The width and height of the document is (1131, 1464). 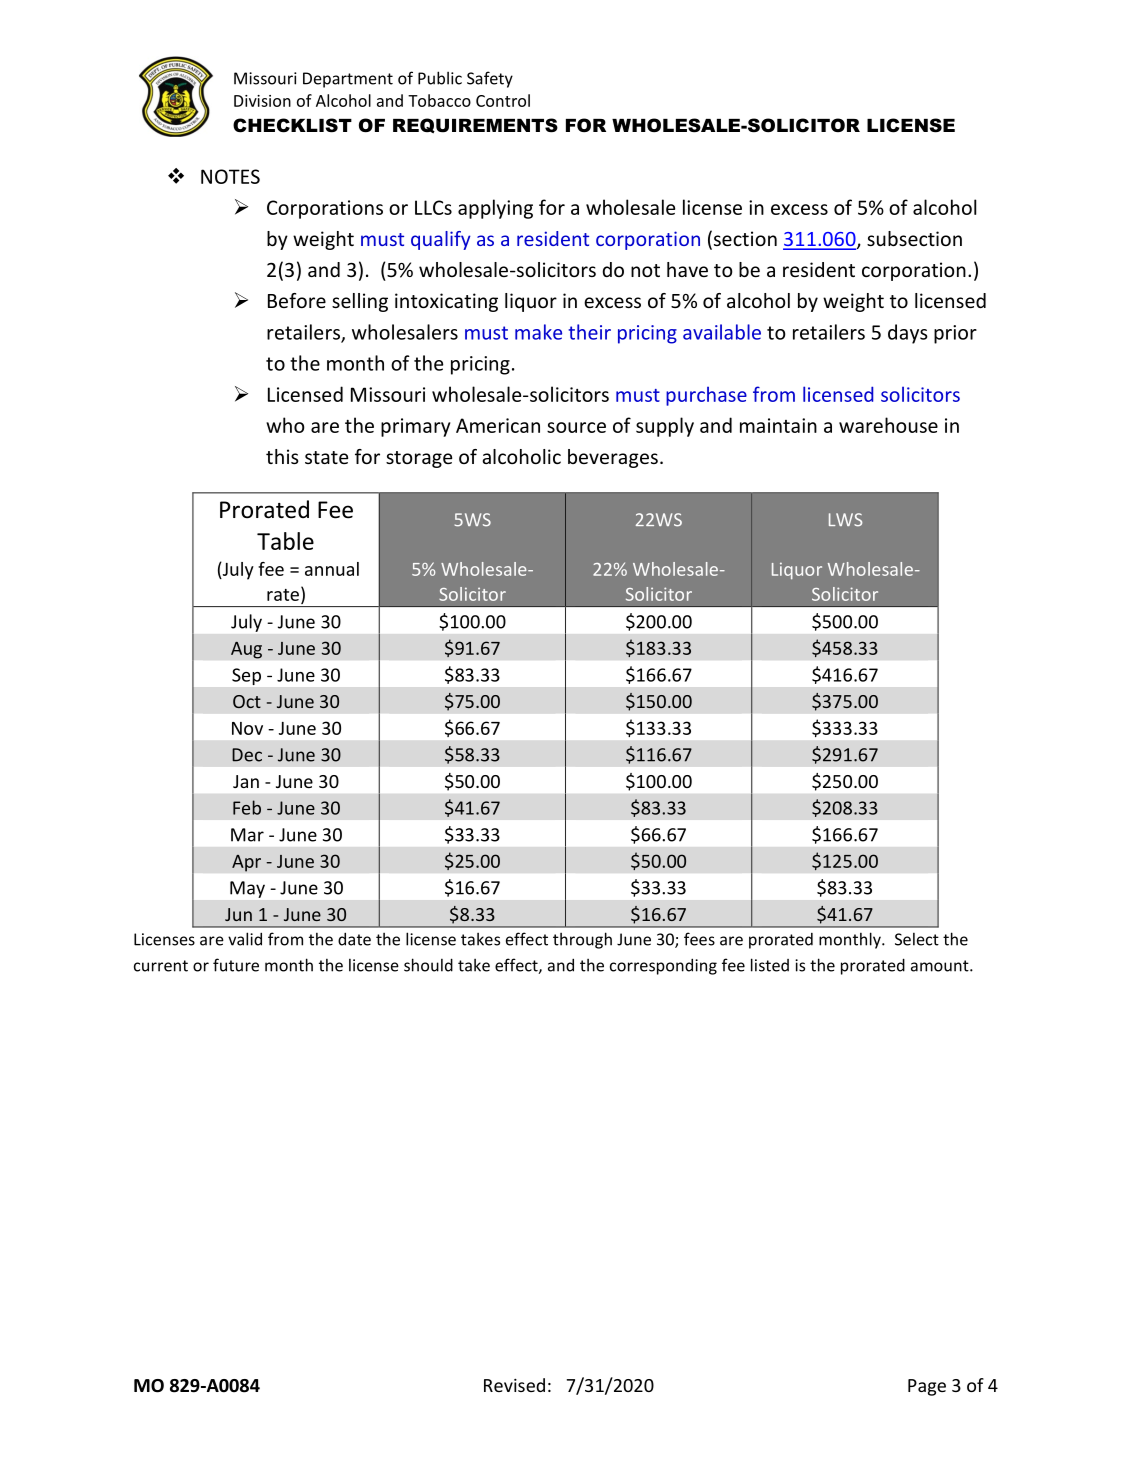 I want to click on amount, so click(x=941, y=966).
